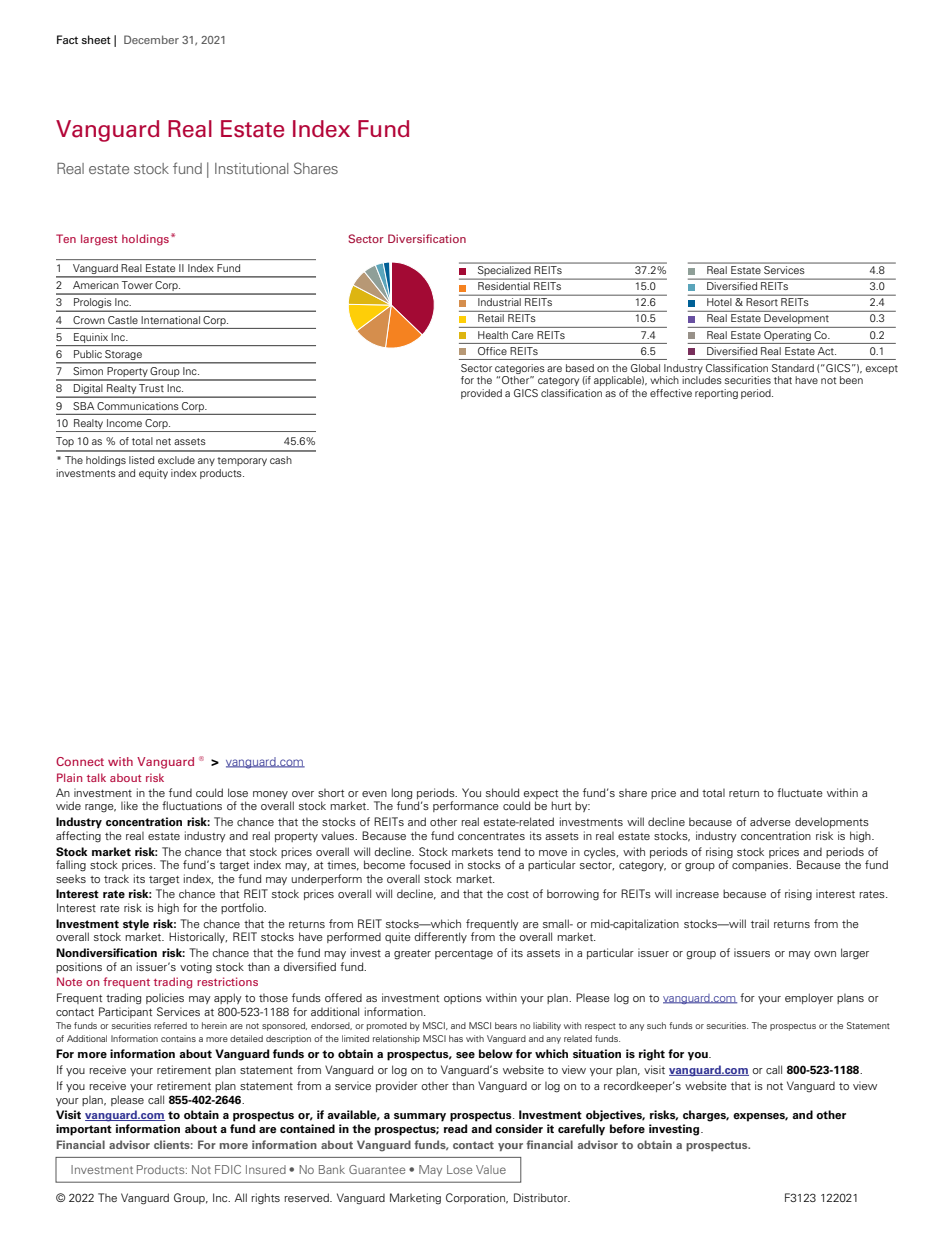 The height and width of the screenshot is (1233, 952). What do you see at coordinates (456, 1128) in the screenshot?
I see `read` at bounding box center [456, 1128].
